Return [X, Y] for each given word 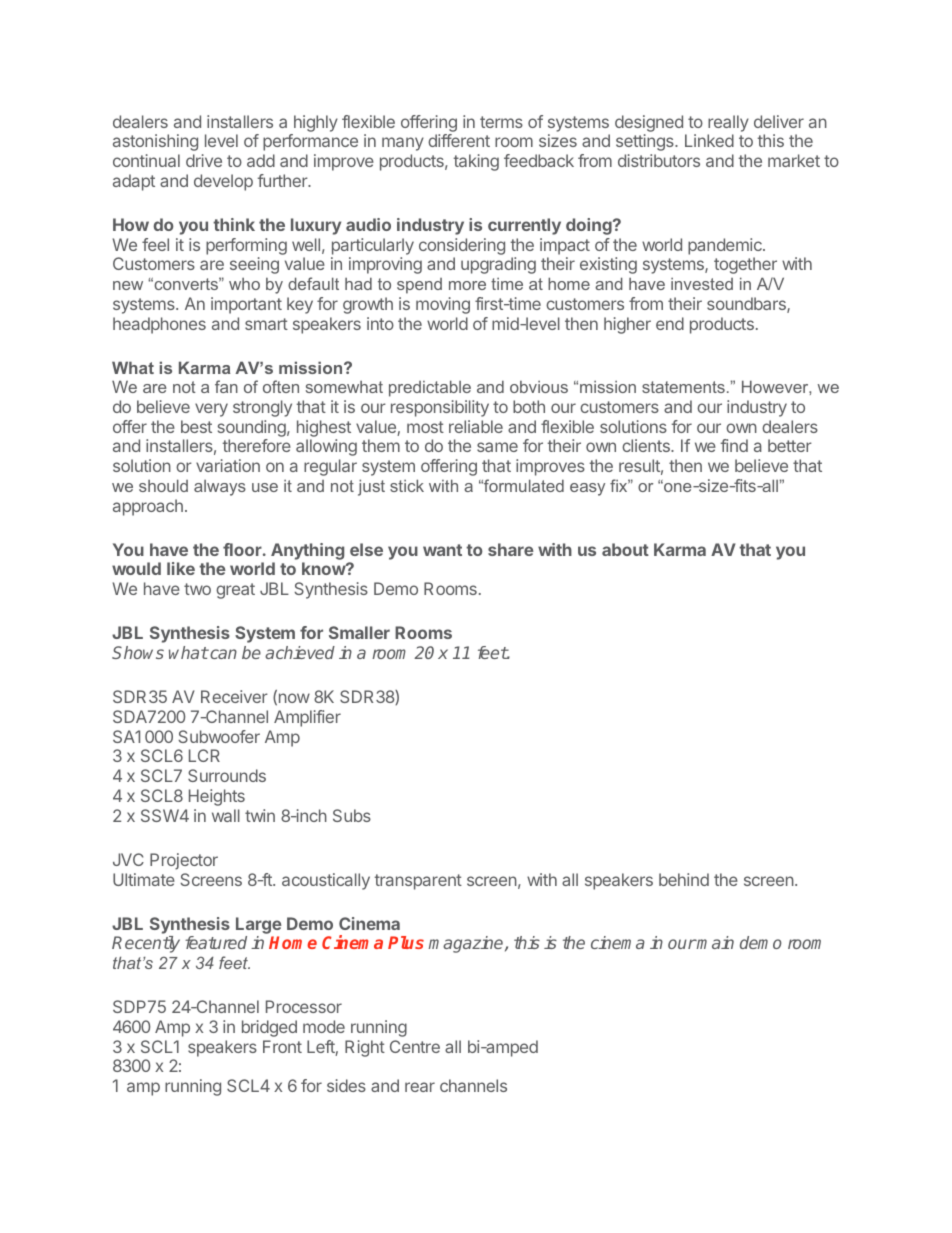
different [459, 140]
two [197, 589]
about [625, 549]
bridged [269, 1028]
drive [204, 160]
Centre [415, 1046]
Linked [709, 140]
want [442, 550]
